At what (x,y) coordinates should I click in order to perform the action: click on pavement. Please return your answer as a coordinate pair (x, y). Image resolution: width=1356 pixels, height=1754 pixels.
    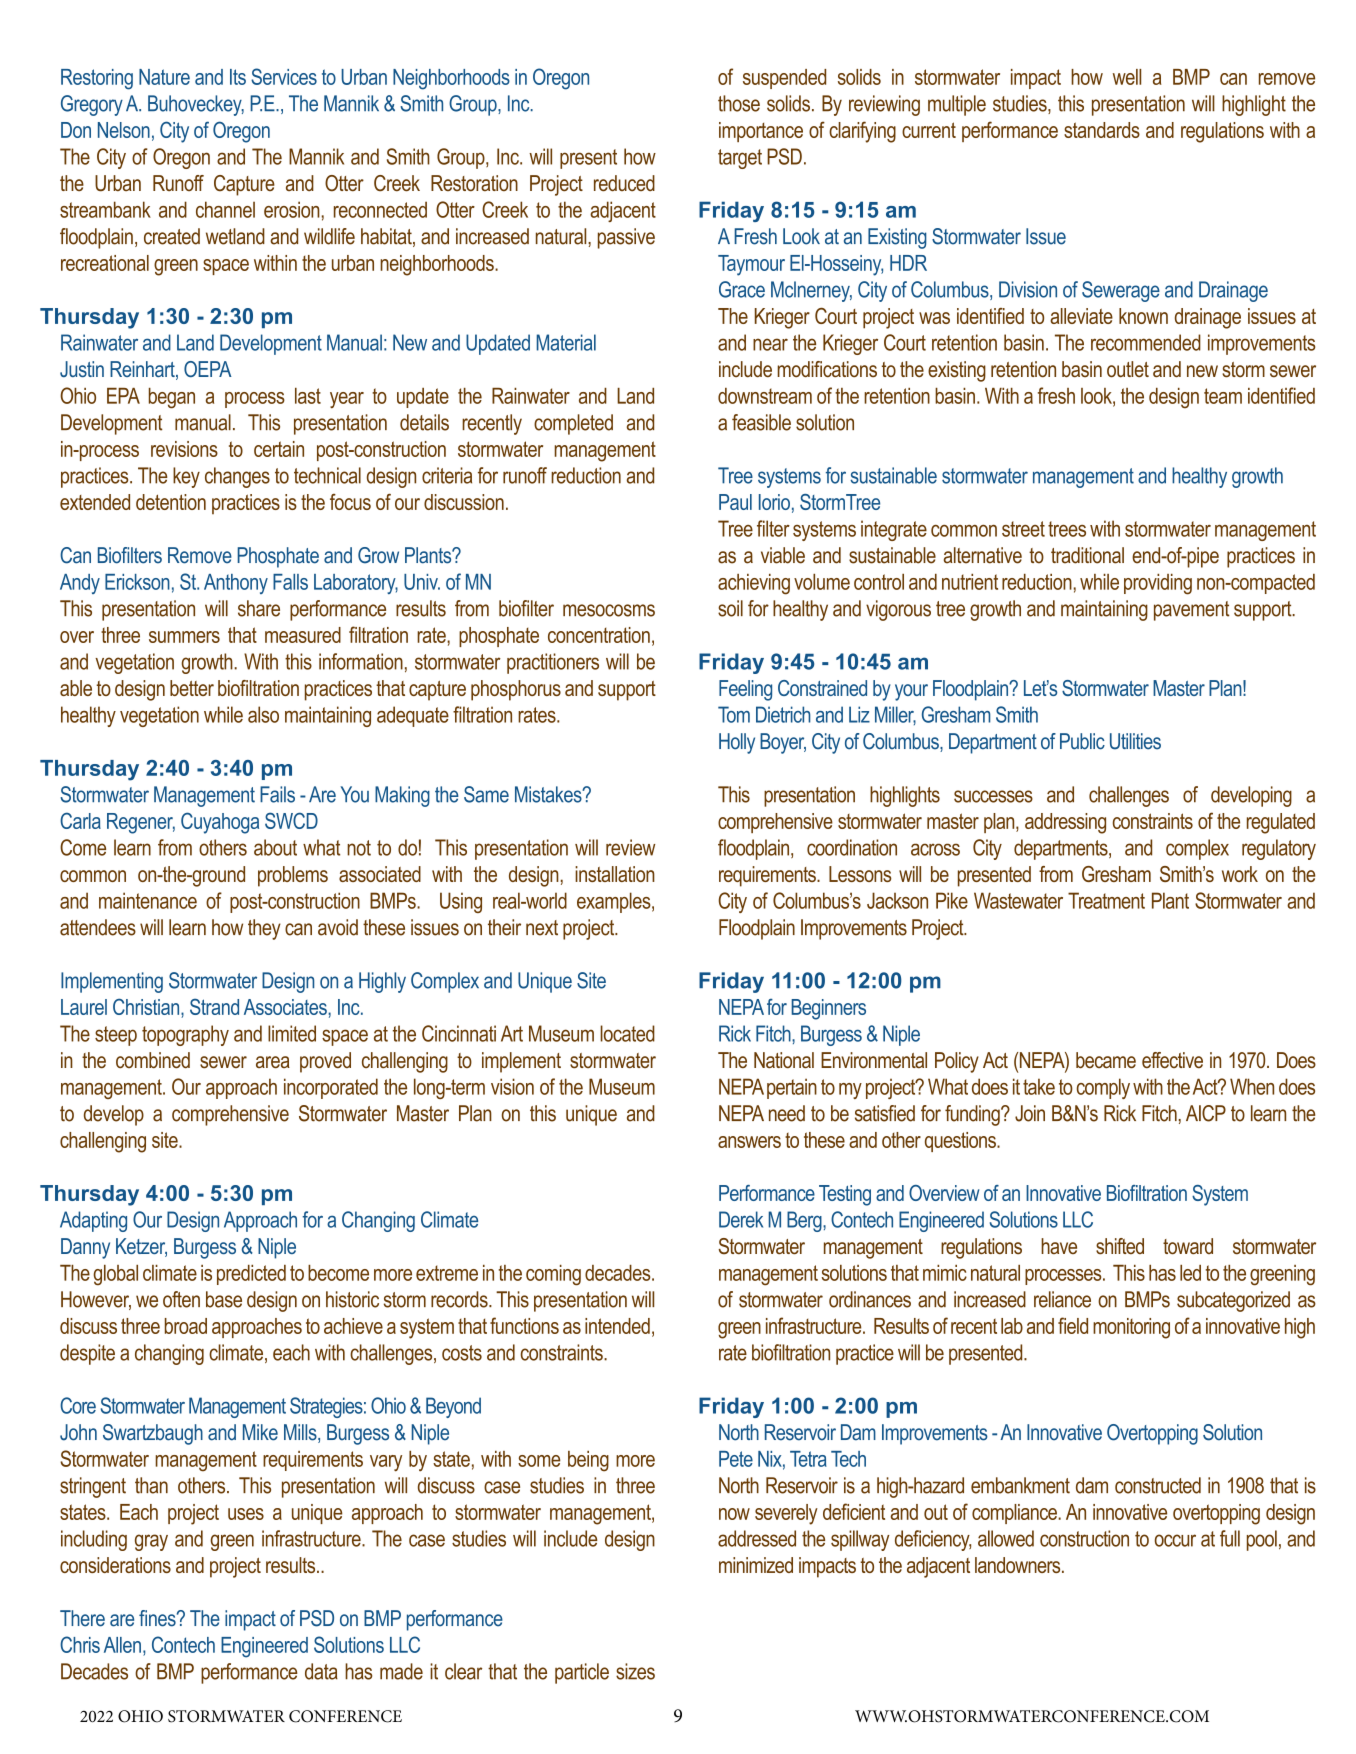
    Looking at the image, I should click on (1191, 611).
